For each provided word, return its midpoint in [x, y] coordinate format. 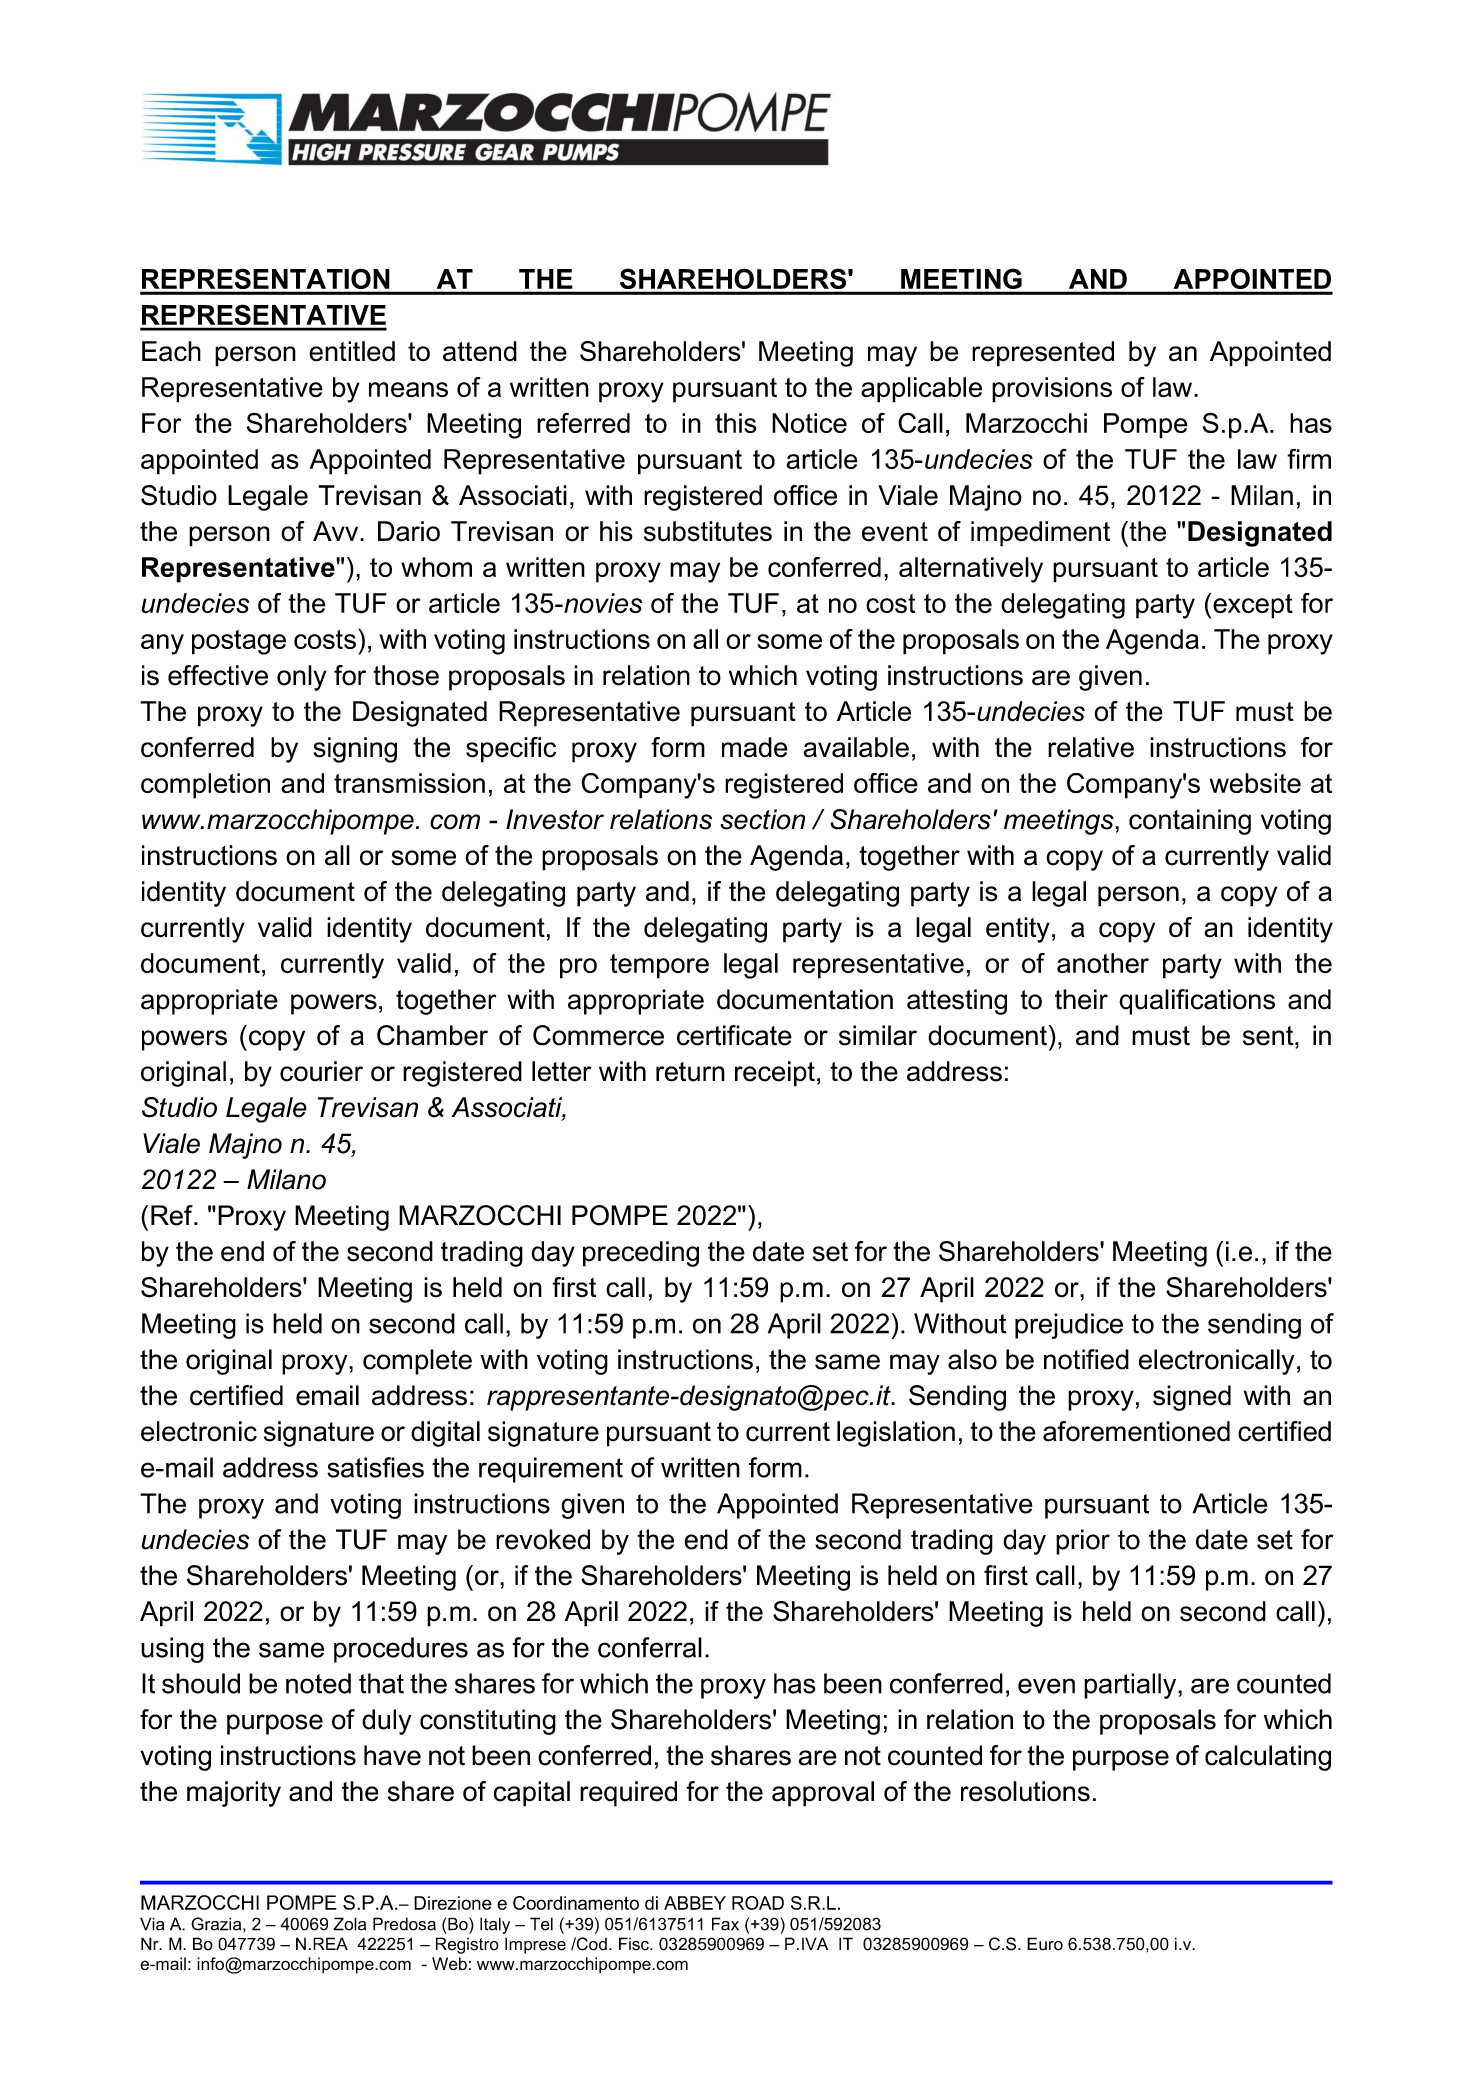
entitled [352, 351]
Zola [349, 1924]
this [736, 423]
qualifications [1197, 1002]
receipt [775, 1074]
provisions [1052, 390]
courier [321, 1071]
